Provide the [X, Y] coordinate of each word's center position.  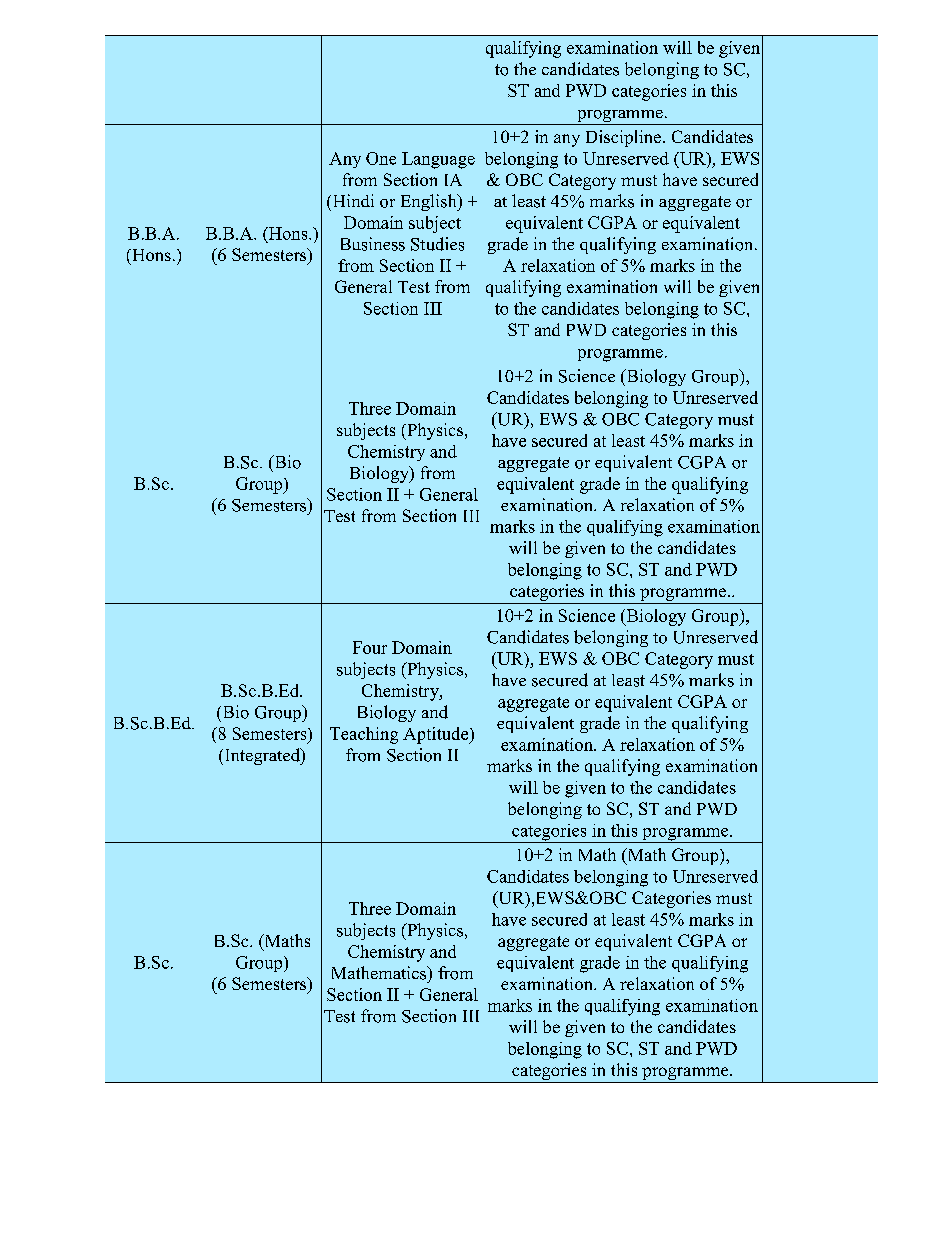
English [430, 202]
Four [370, 647]
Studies [437, 244]
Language [438, 160]
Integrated [264, 756]
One [381, 158]
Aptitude [437, 735]
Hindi [352, 200]
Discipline [625, 138]
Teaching [364, 735]
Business [373, 244]
